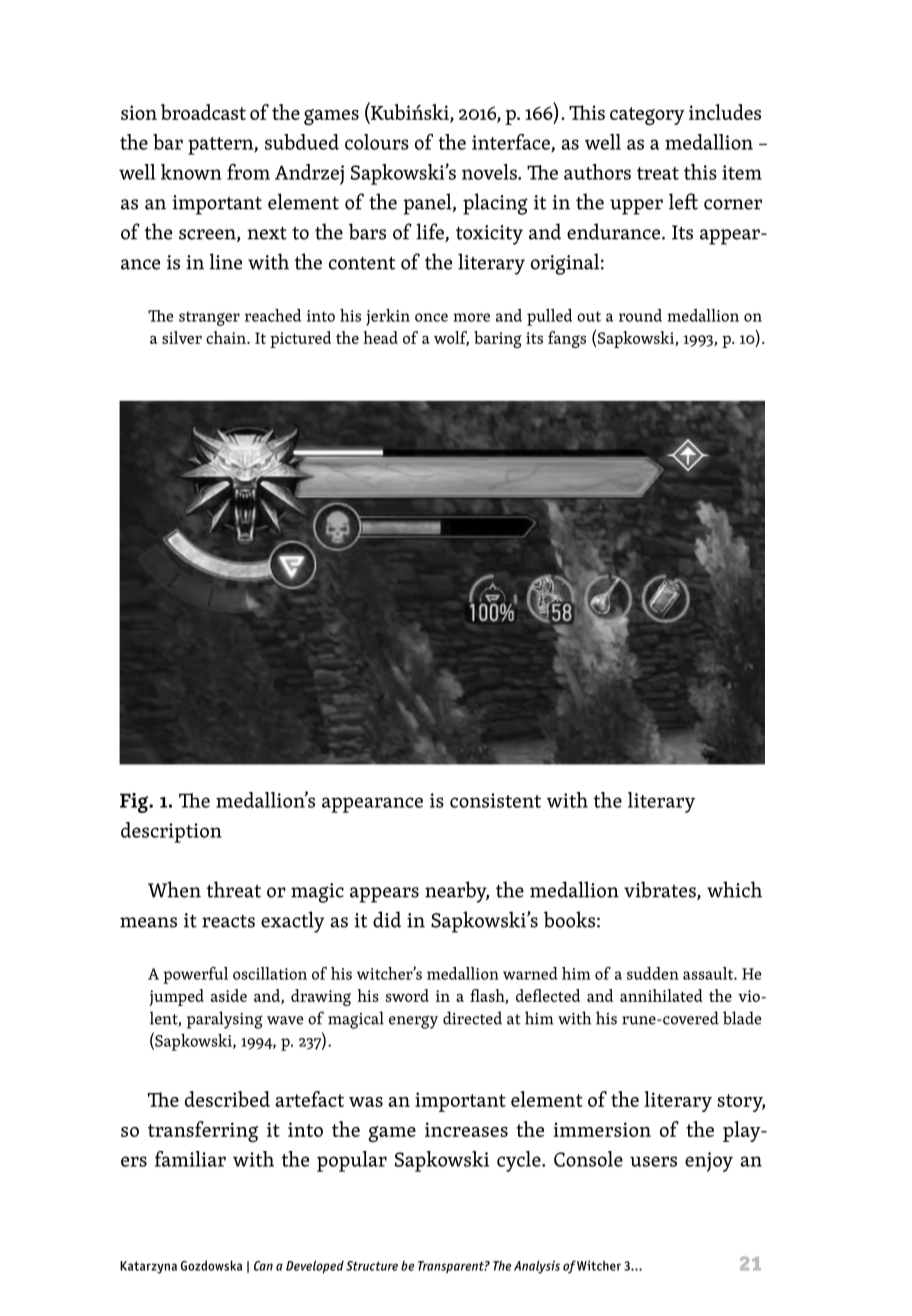 This screenshot has height=1316, width=912. Describe the element at coordinates (661, 995) in the screenshot. I see `annihilated` at that location.
